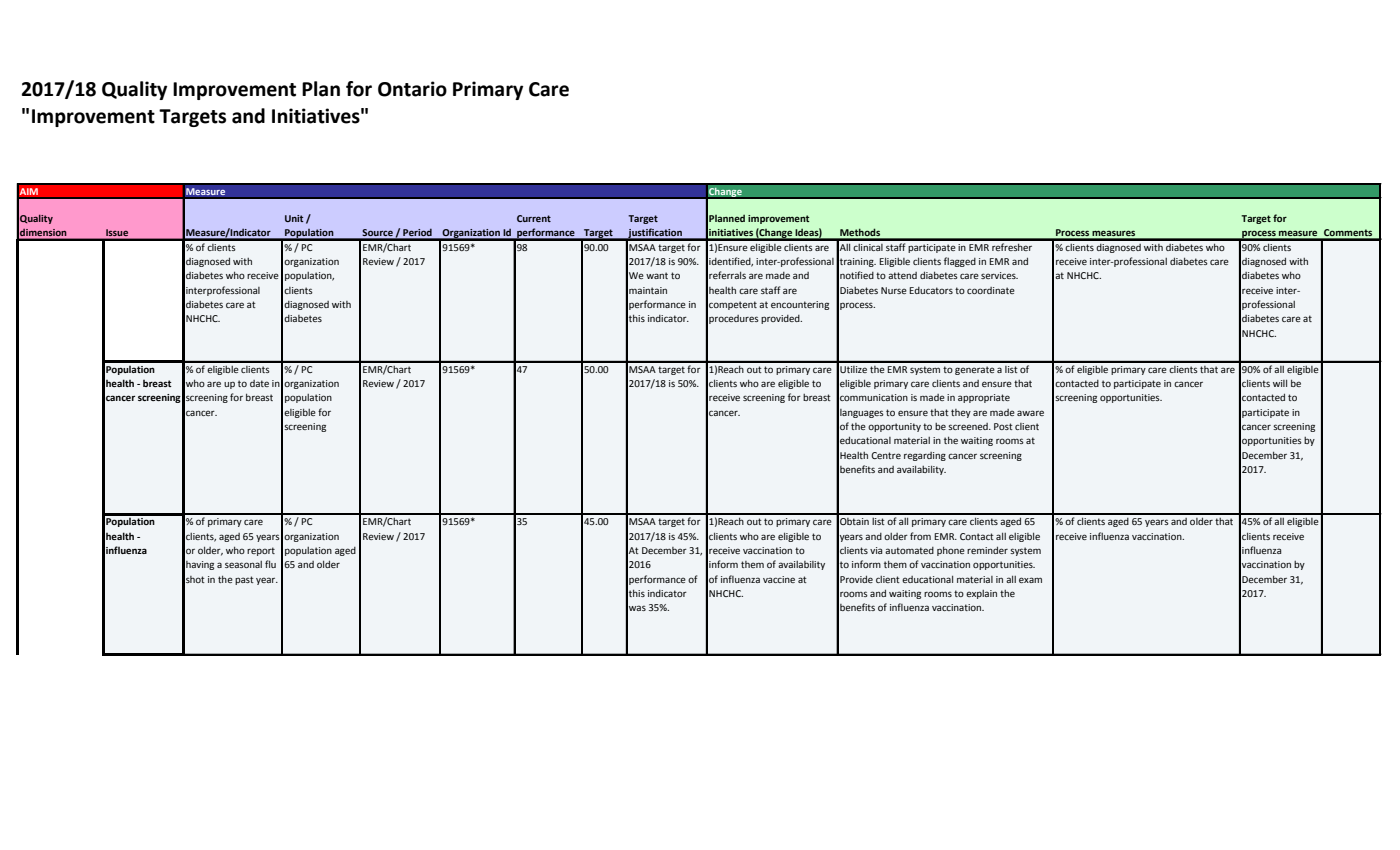  What do you see at coordinates (534, 218) in the screenshot?
I see `Current` at bounding box center [534, 218].
